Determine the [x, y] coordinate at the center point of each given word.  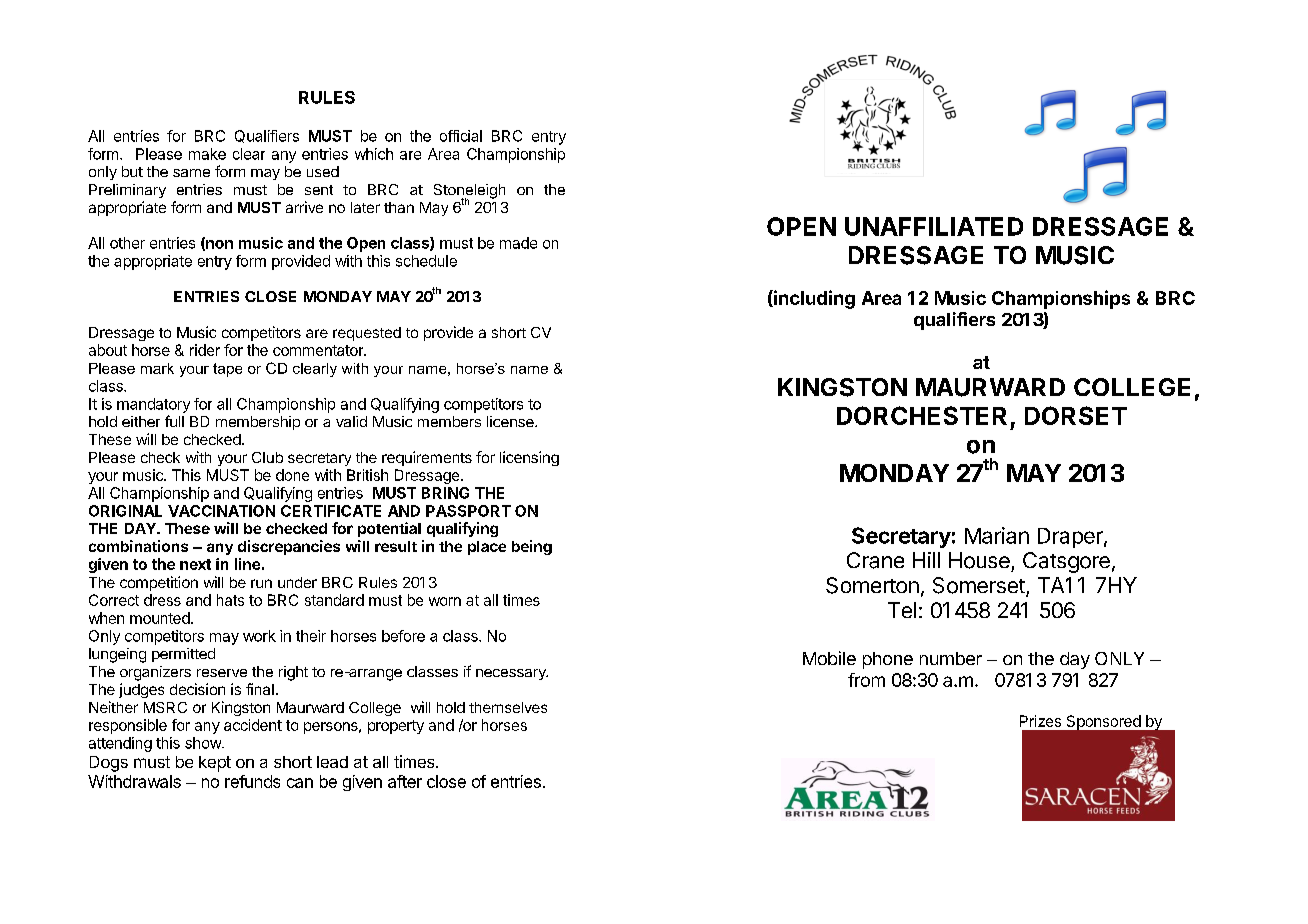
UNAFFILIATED [934, 226]
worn [445, 601]
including [813, 299]
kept [215, 764]
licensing [529, 458]
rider [205, 350]
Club [267, 457]
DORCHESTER [922, 415]
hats [230, 600]
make [207, 154]
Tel [902, 610]
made [518, 243]
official [461, 136]
